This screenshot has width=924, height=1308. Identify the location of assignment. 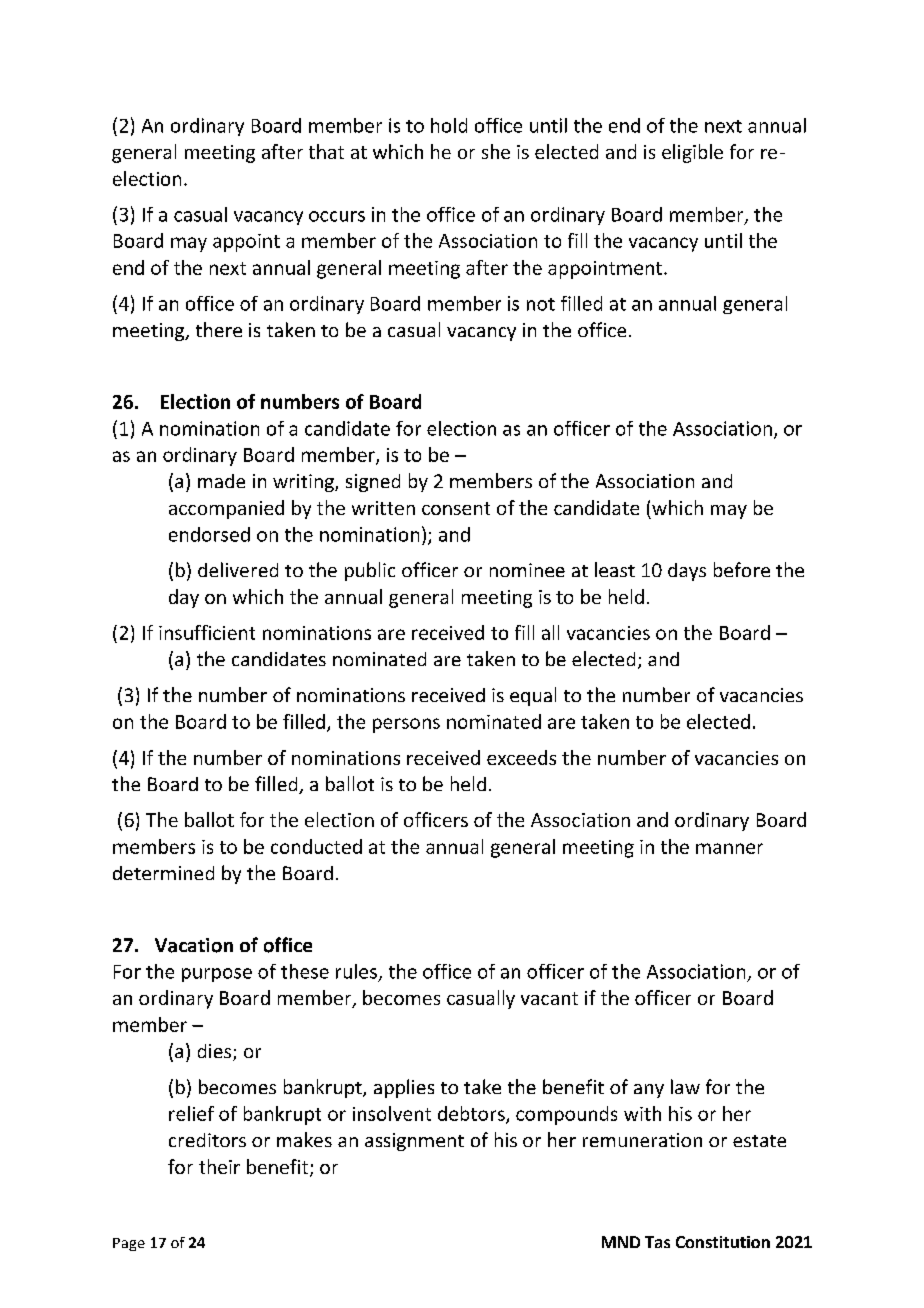
(414, 1142).
